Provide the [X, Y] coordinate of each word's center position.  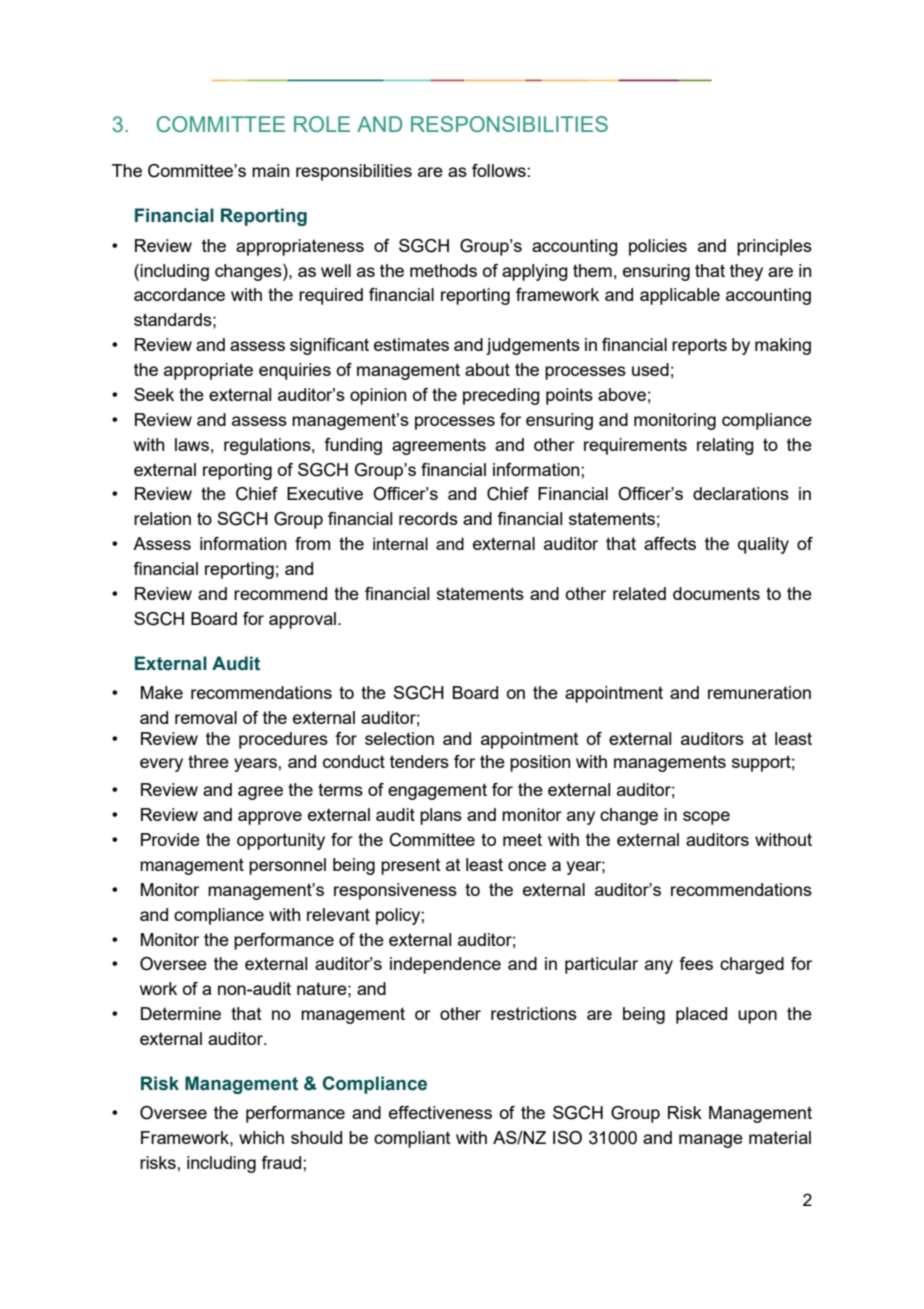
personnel [287, 866]
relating [725, 446]
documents [716, 593]
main [270, 170]
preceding [501, 396]
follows [499, 170]
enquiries [295, 371]
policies [658, 247]
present [411, 867]
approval [302, 620]
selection [399, 738]
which [261, 1137]
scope [706, 818]
